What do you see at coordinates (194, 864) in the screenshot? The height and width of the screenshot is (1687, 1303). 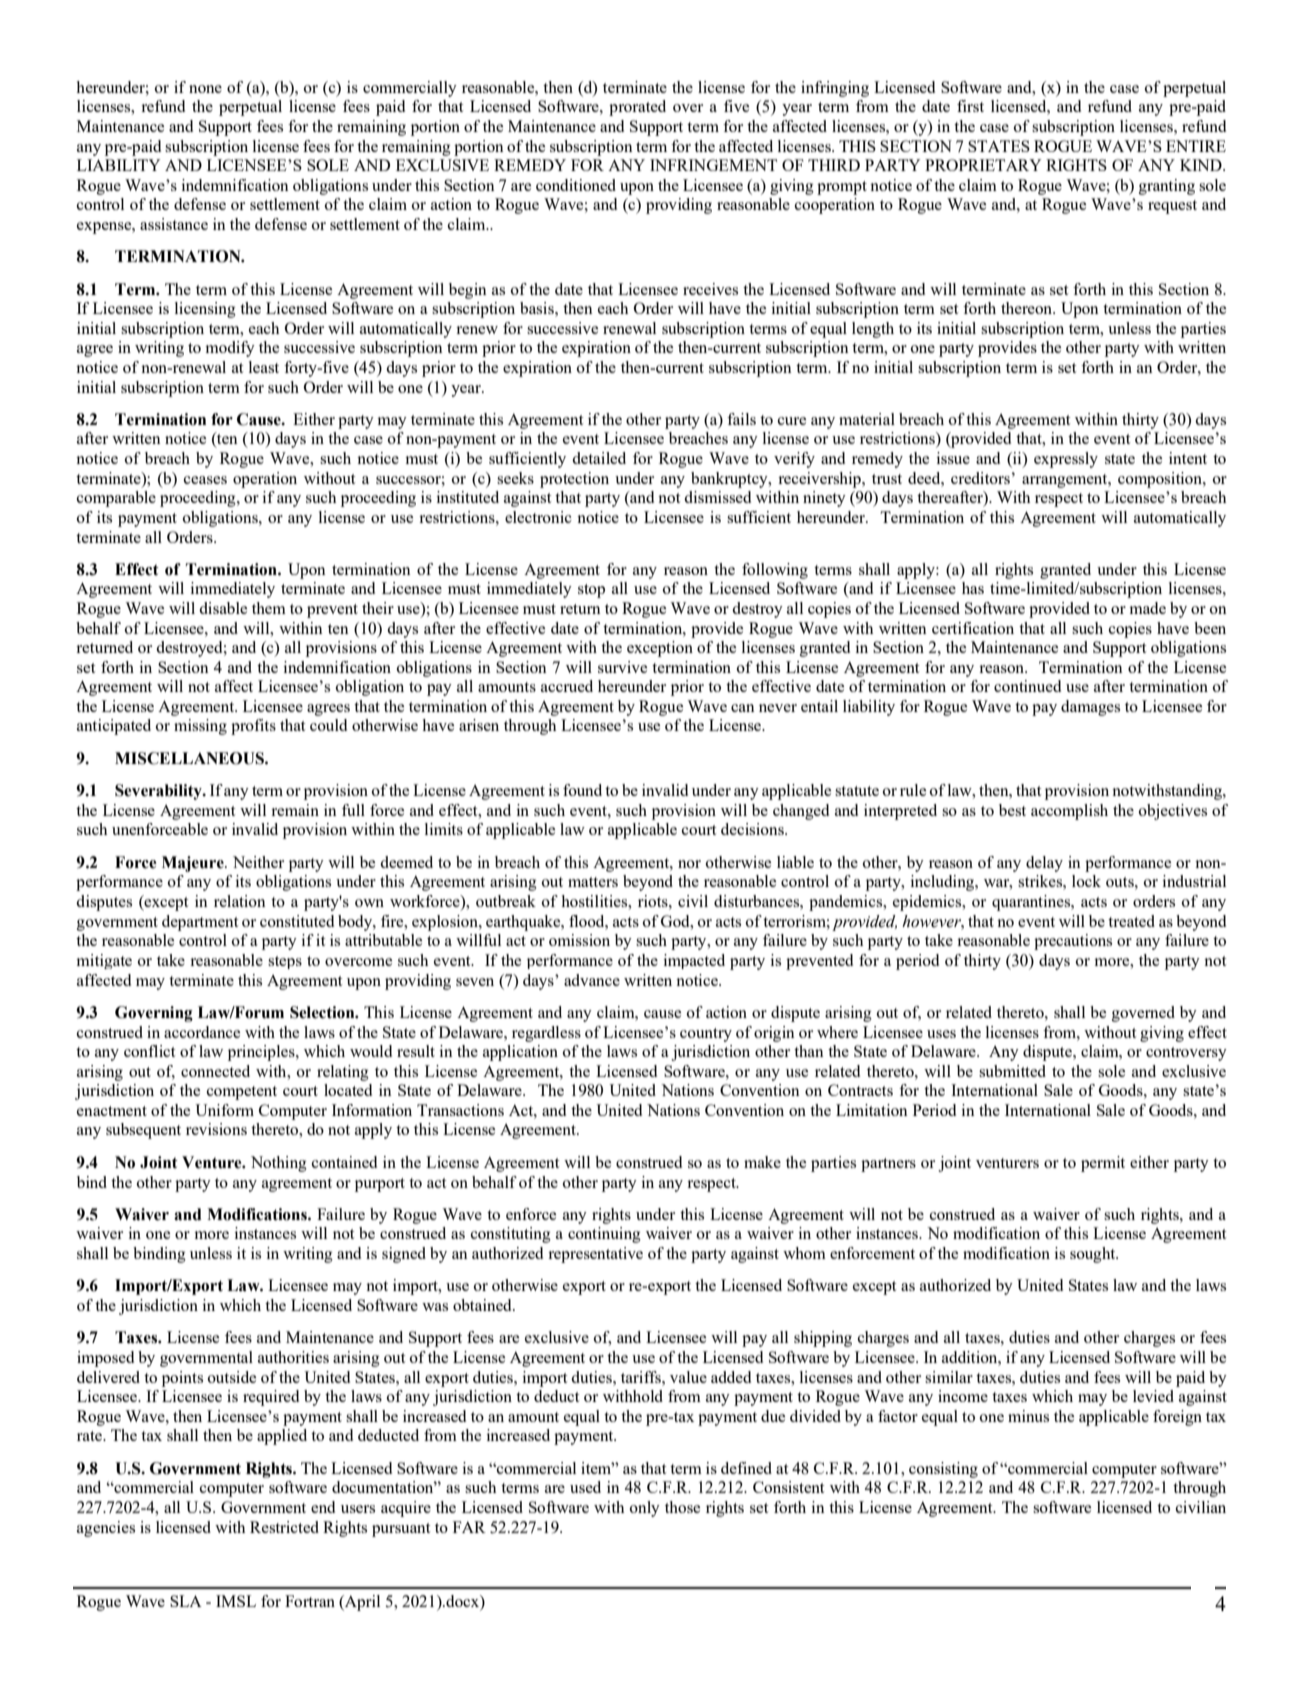 I see `Majeure` at bounding box center [194, 864].
